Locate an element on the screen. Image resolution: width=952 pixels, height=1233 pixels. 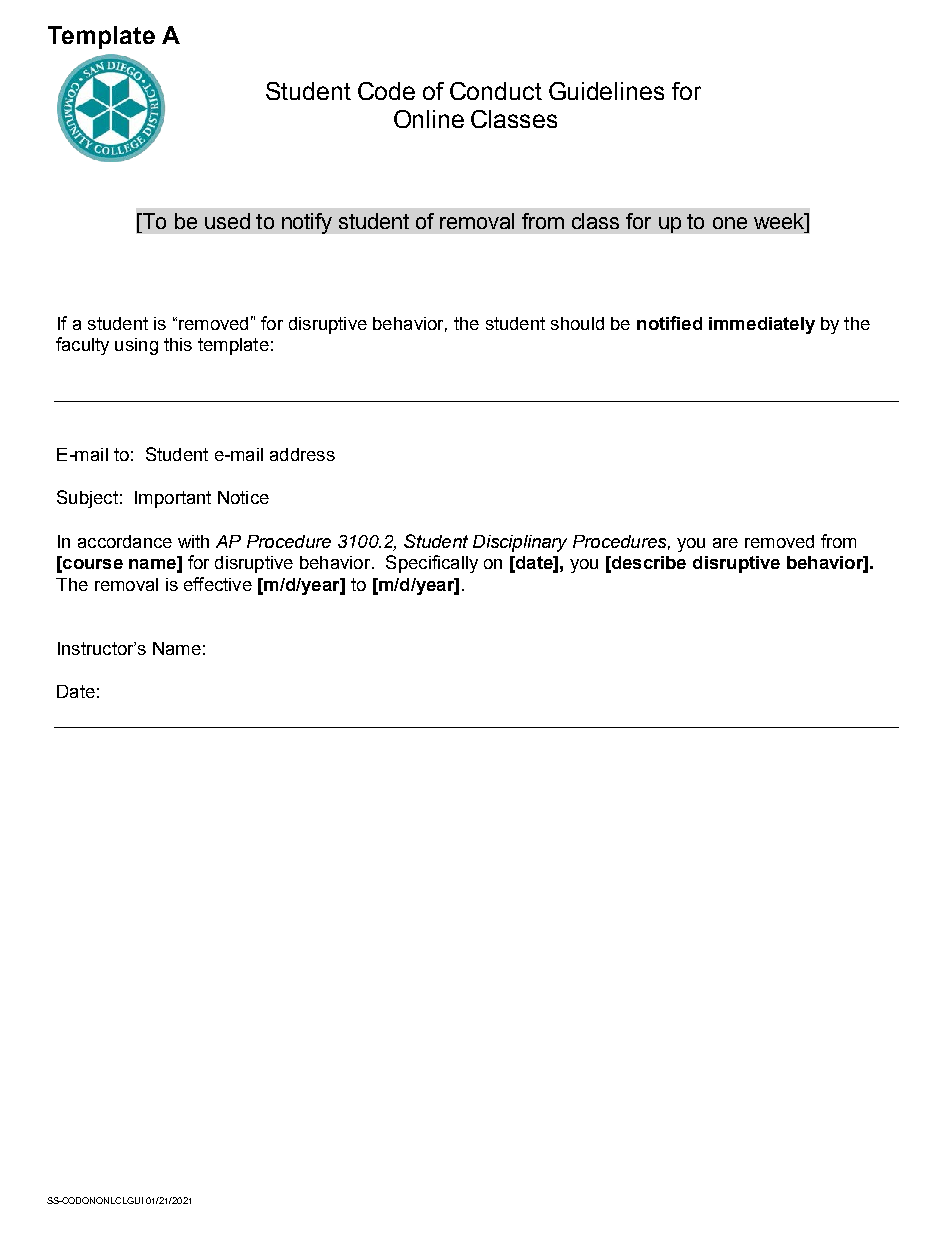
should is located at coordinates (577, 323).
